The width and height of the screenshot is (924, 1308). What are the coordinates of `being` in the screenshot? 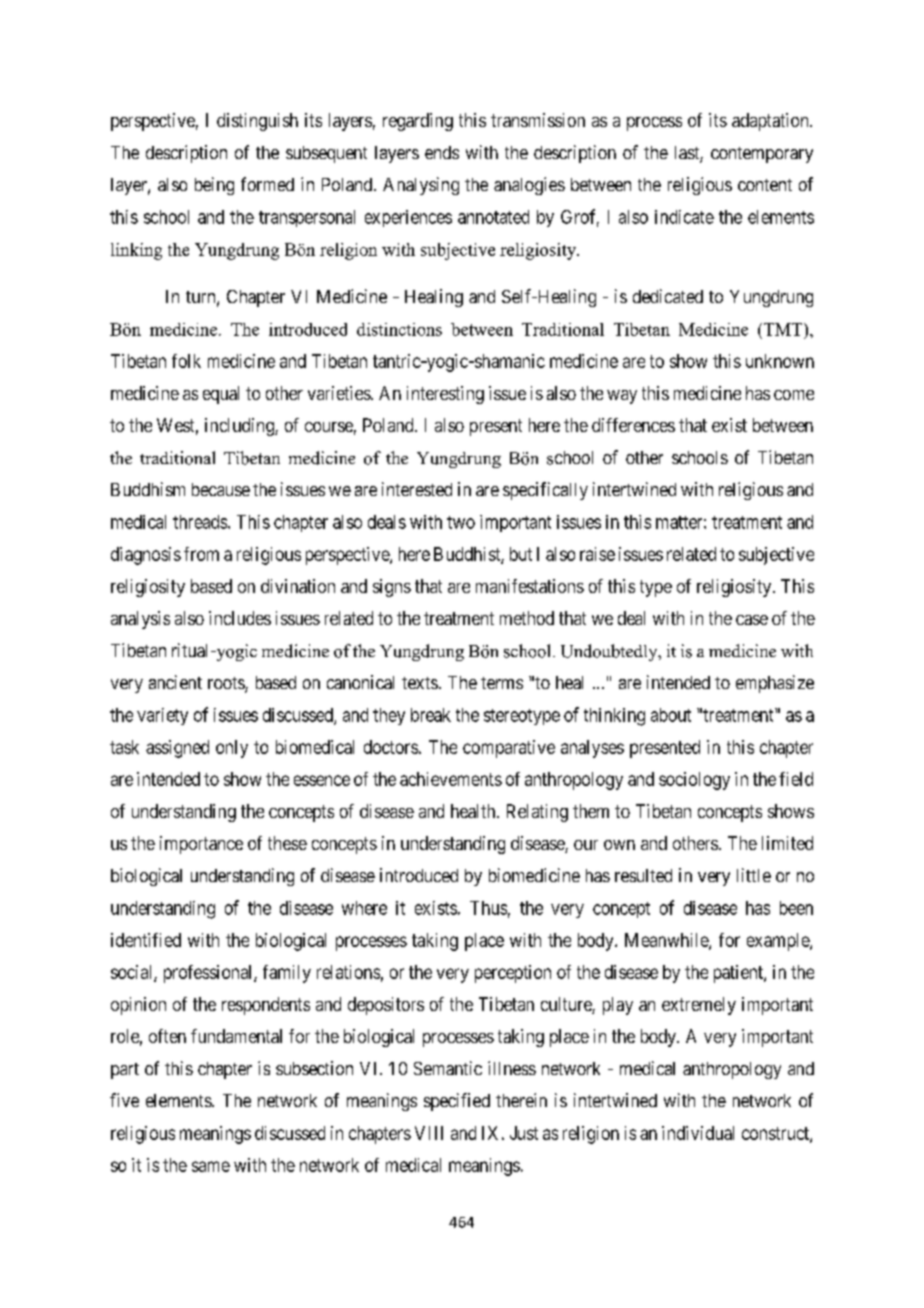 It's located at (214, 186).
